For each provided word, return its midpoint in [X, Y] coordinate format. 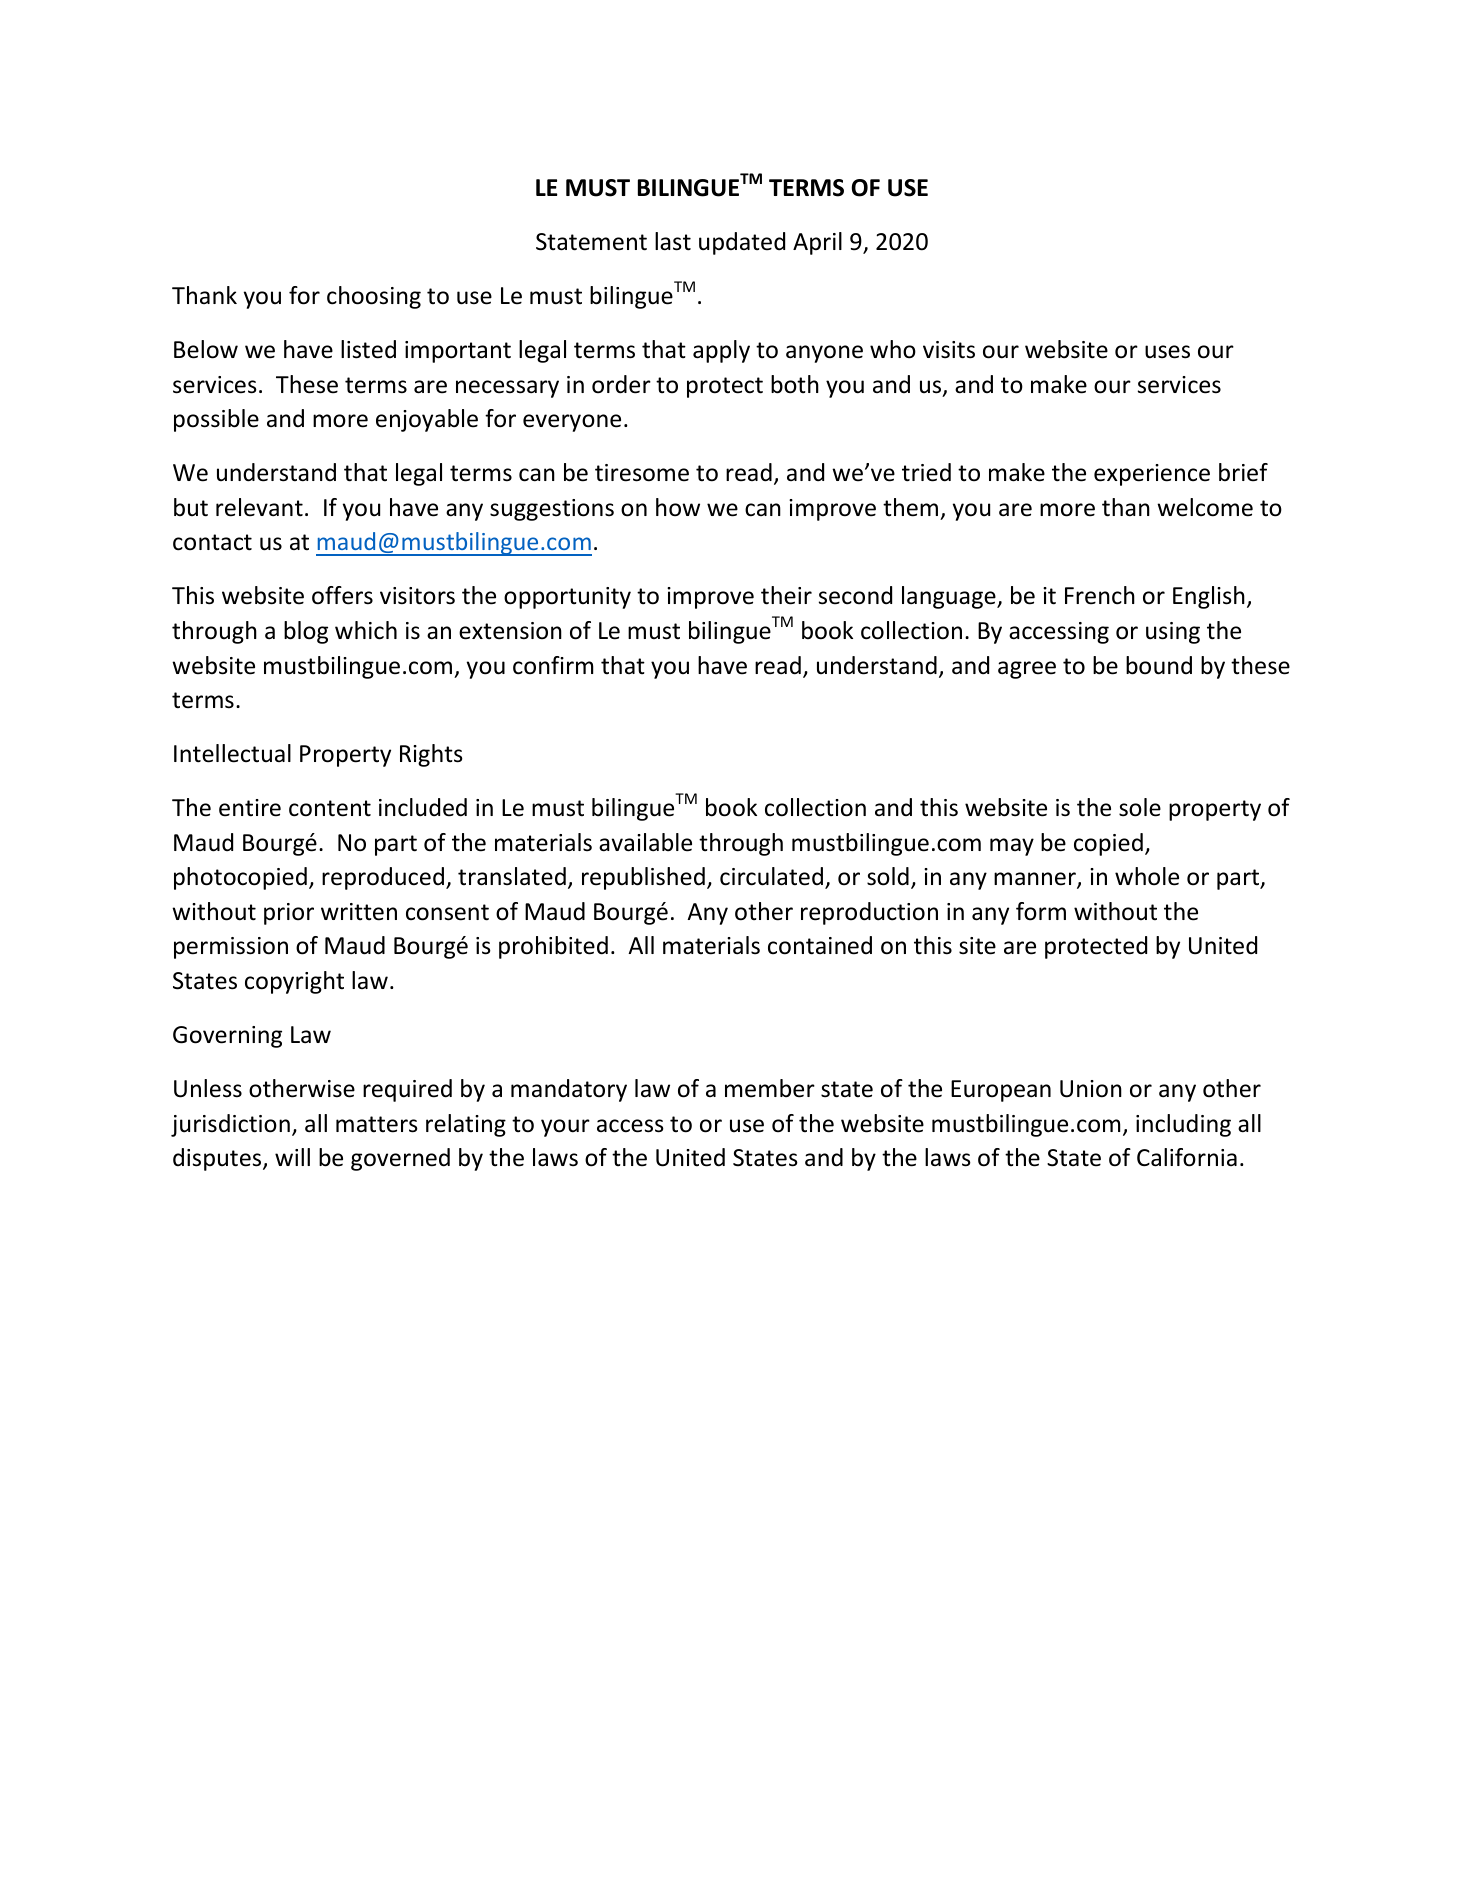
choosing [374, 297]
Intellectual [232, 753]
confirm [553, 665]
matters [377, 1124]
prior [289, 914]
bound [1159, 665]
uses [1167, 352]
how [678, 507]
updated [742, 243]
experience [1152, 475]
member [770, 1088]
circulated [773, 877]
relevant [259, 507]
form [1041, 911]
